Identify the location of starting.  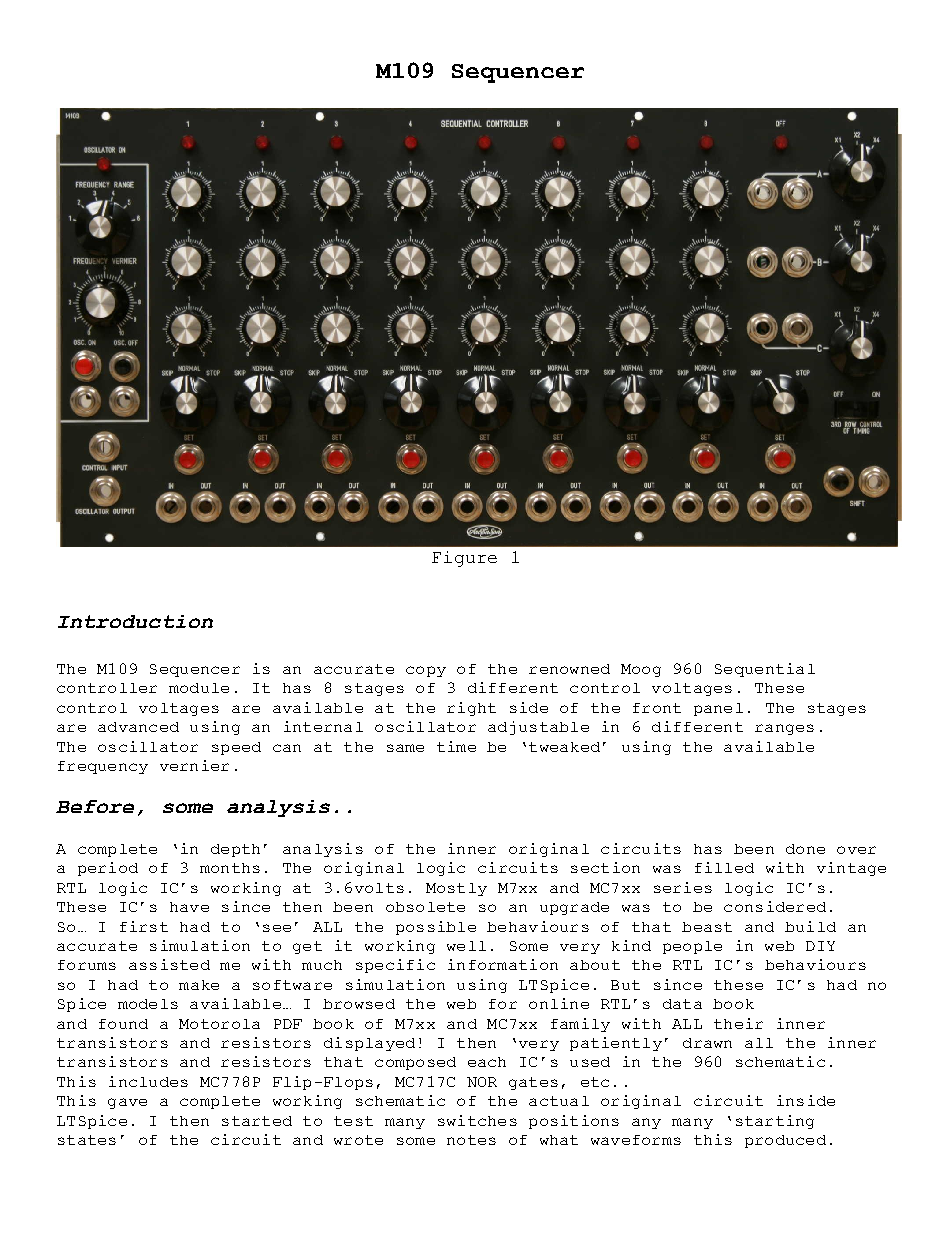
(775, 1122).
